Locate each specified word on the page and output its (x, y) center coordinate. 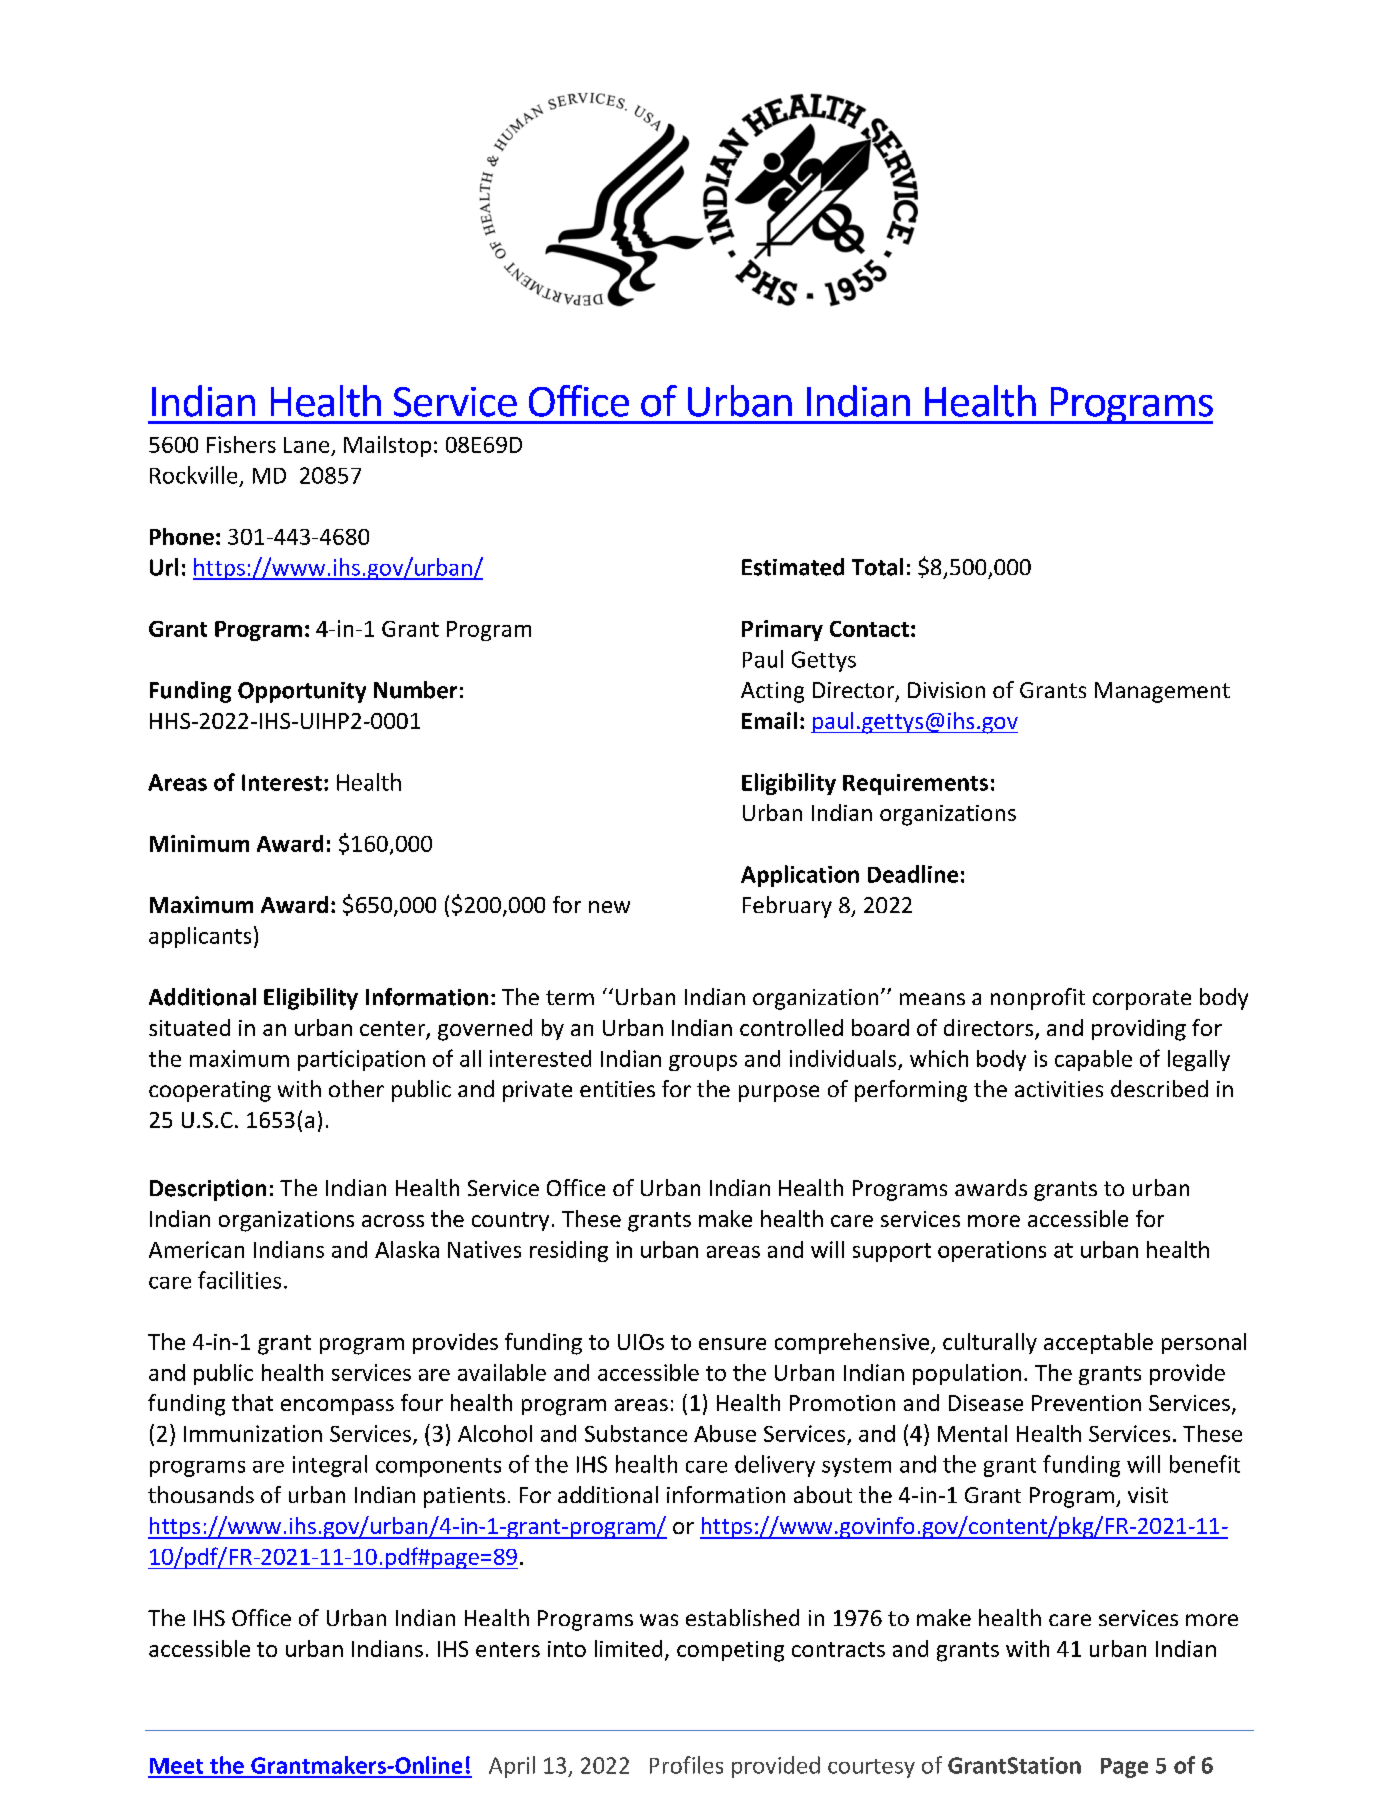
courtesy (871, 1768)
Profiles (686, 1765)
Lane (306, 445)
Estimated (793, 567)
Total (877, 567)
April (512, 1767)
